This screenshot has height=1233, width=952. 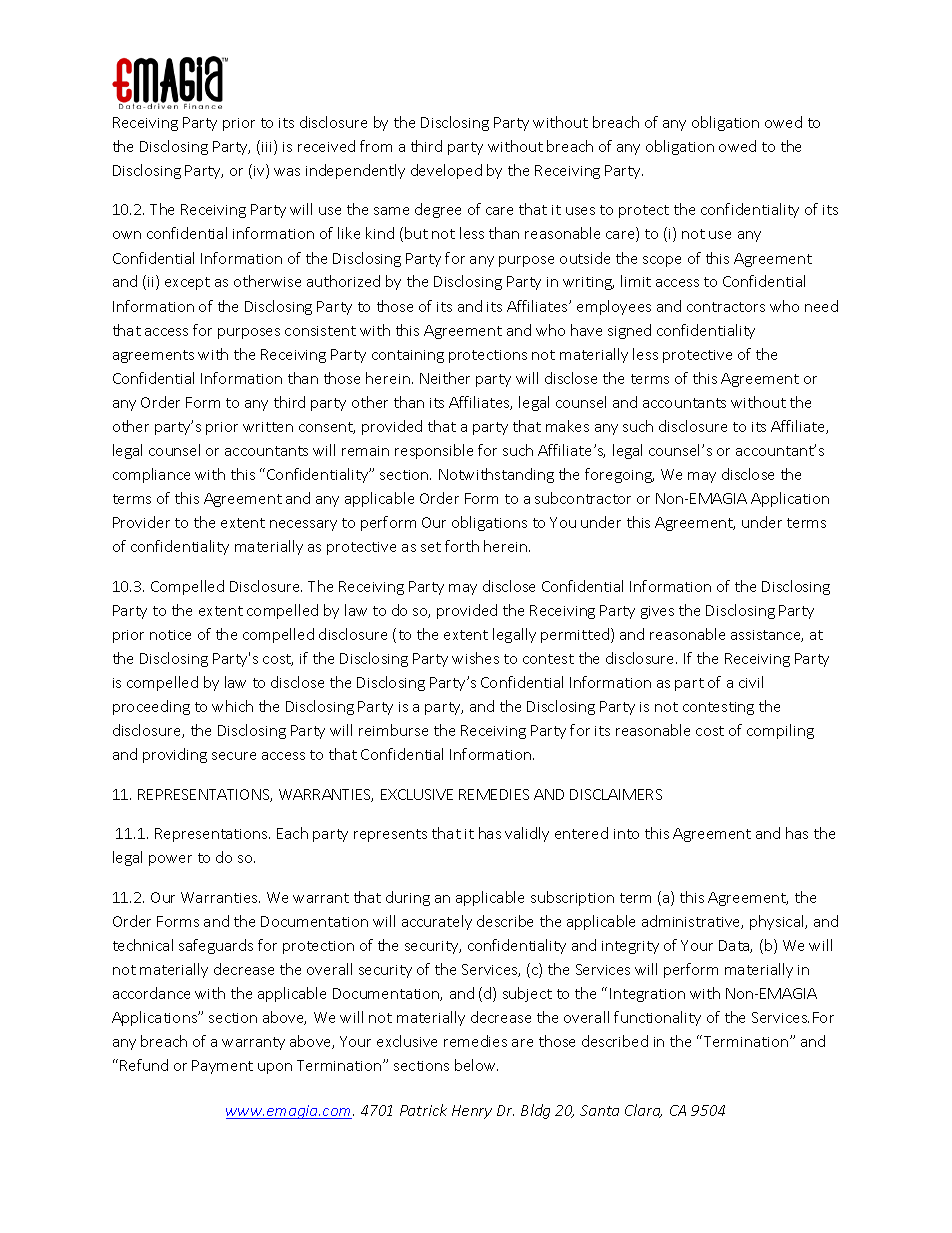 What do you see at coordinates (268, 427) in the screenshot?
I see `written` at bounding box center [268, 427].
